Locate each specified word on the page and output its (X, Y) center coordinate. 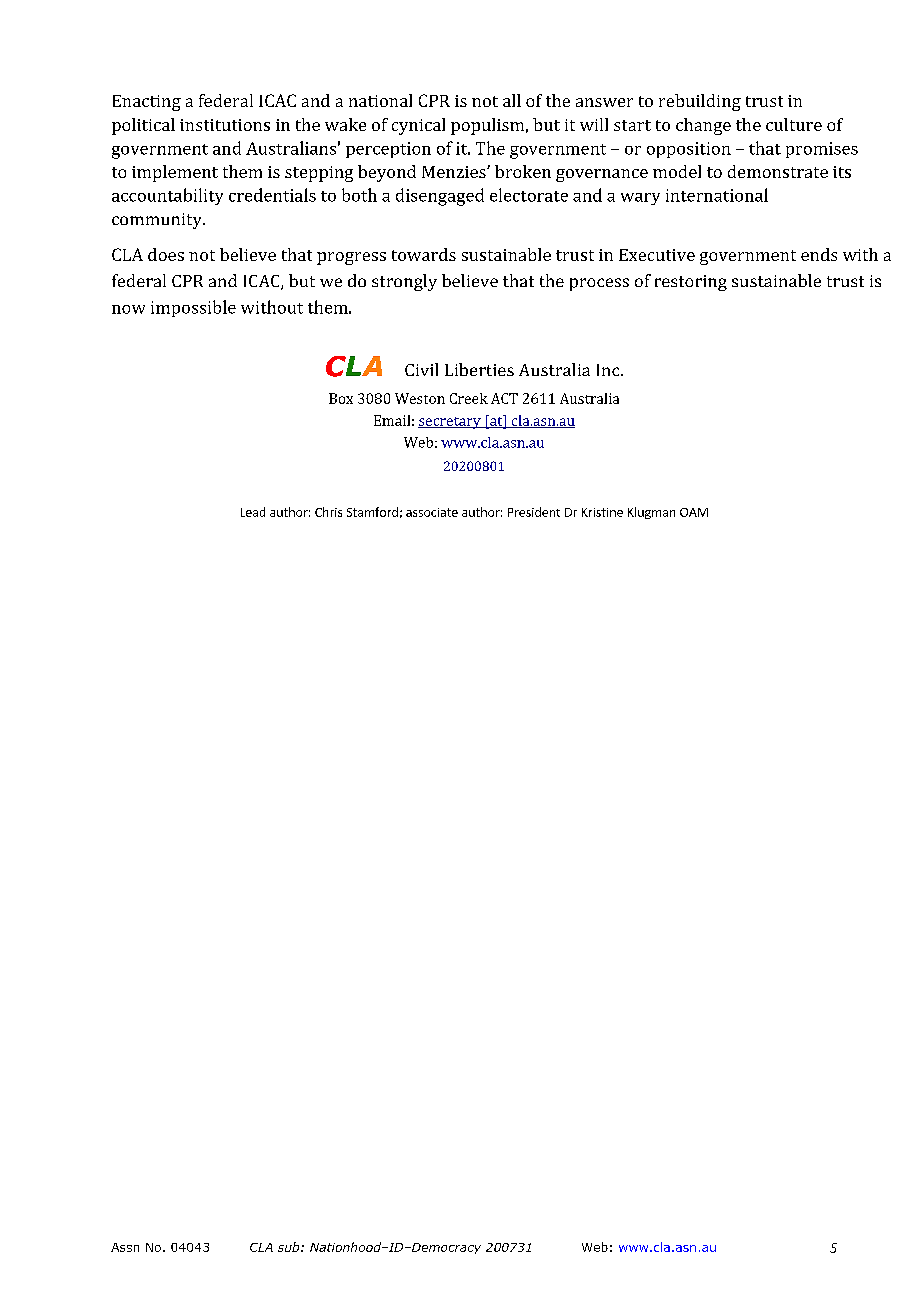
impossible (193, 308)
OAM (694, 512)
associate (432, 512)
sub (290, 1247)
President (534, 512)
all (512, 100)
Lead (253, 512)
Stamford (372, 512)
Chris (328, 512)
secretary (450, 423)
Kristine (602, 512)
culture (794, 124)
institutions (225, 125)
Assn (125, 1247)
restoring (691, 283)
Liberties (479, 369)
